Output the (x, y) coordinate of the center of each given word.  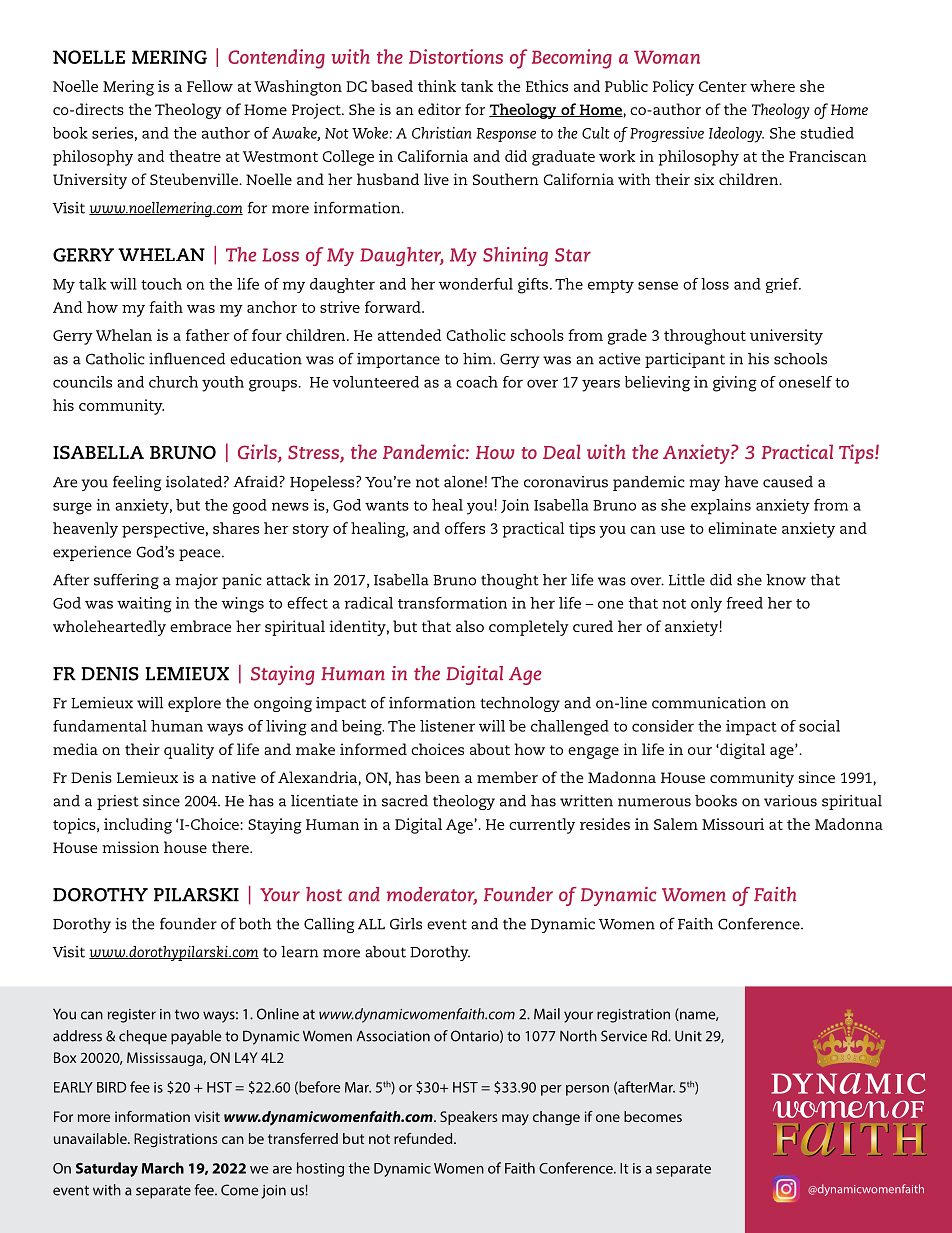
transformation (452, 603)
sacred (405, 801)
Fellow (210, 86)
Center (723, 86)
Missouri (733, 824)
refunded (424, 1138)
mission (130, 847)
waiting (144, 605)
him (478, 359)
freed (744, 603)
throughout (705, 337)
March (163, 1168)
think (437, 86)
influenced (187, 358)
